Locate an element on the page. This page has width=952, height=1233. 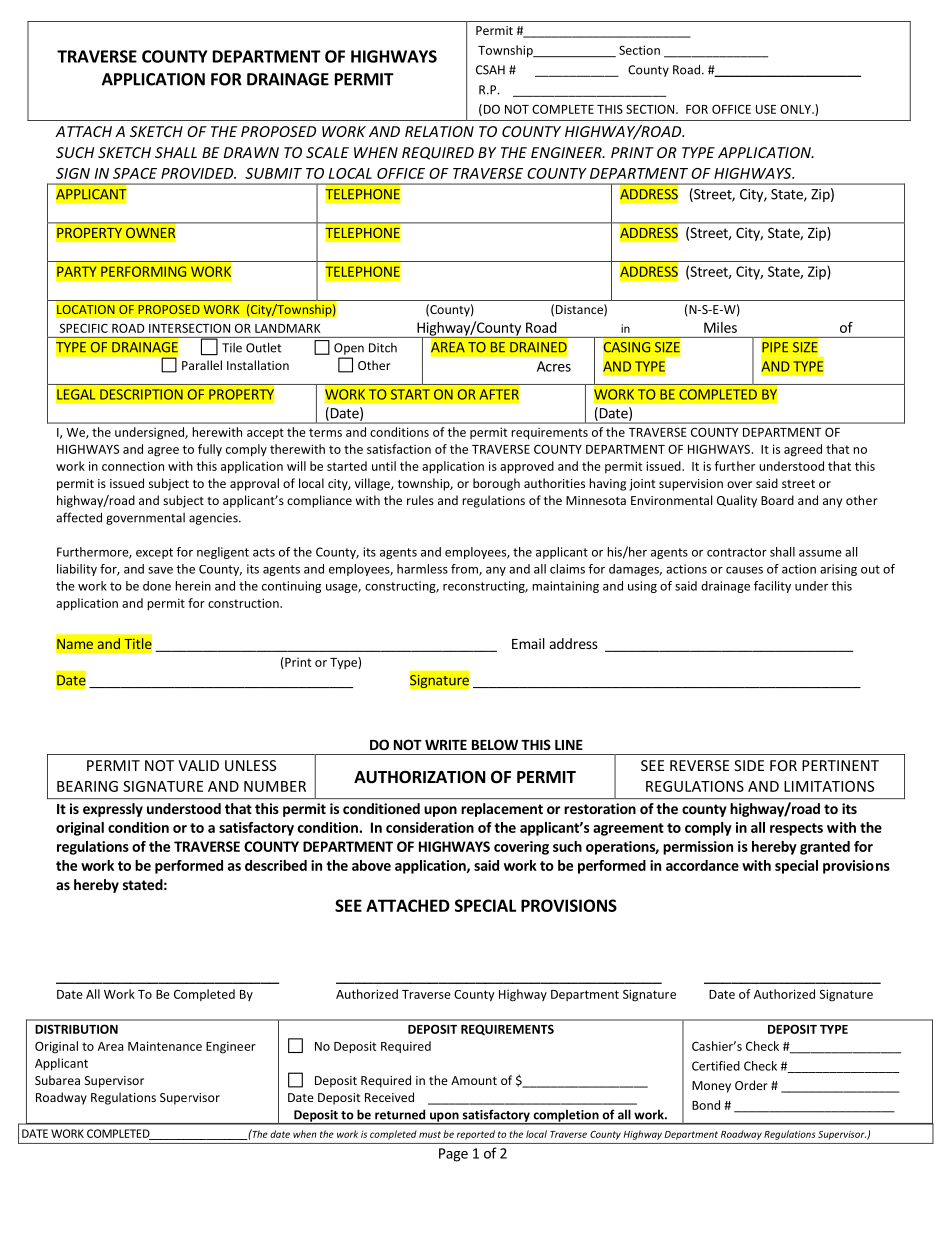
contractor is located at coordinates (737, 552).
